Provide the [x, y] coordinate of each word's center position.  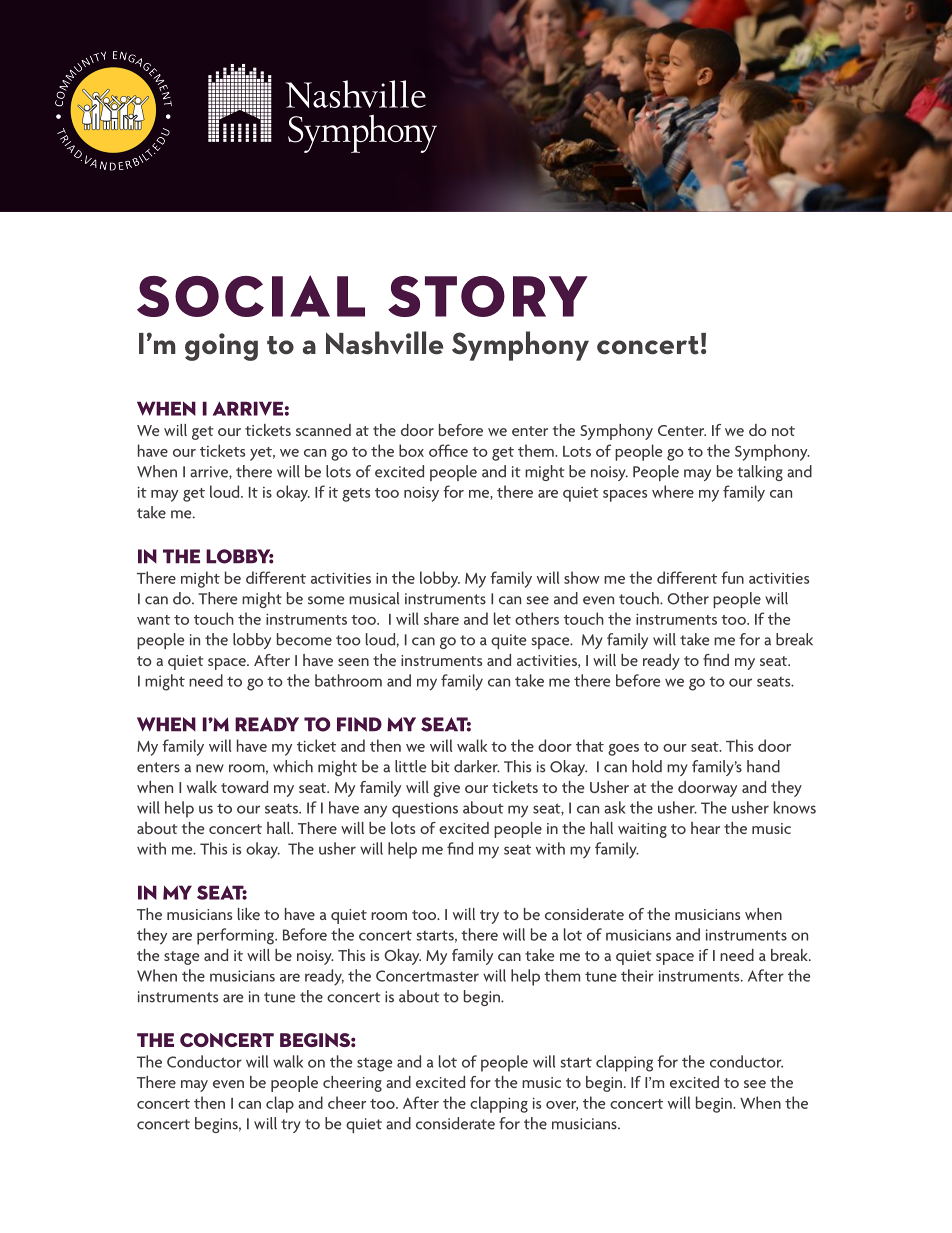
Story [488, 296]
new [210, 768]
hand [763, 766]
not [783, 431]
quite [509, 641]
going [221, 347]
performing [236, 936]
